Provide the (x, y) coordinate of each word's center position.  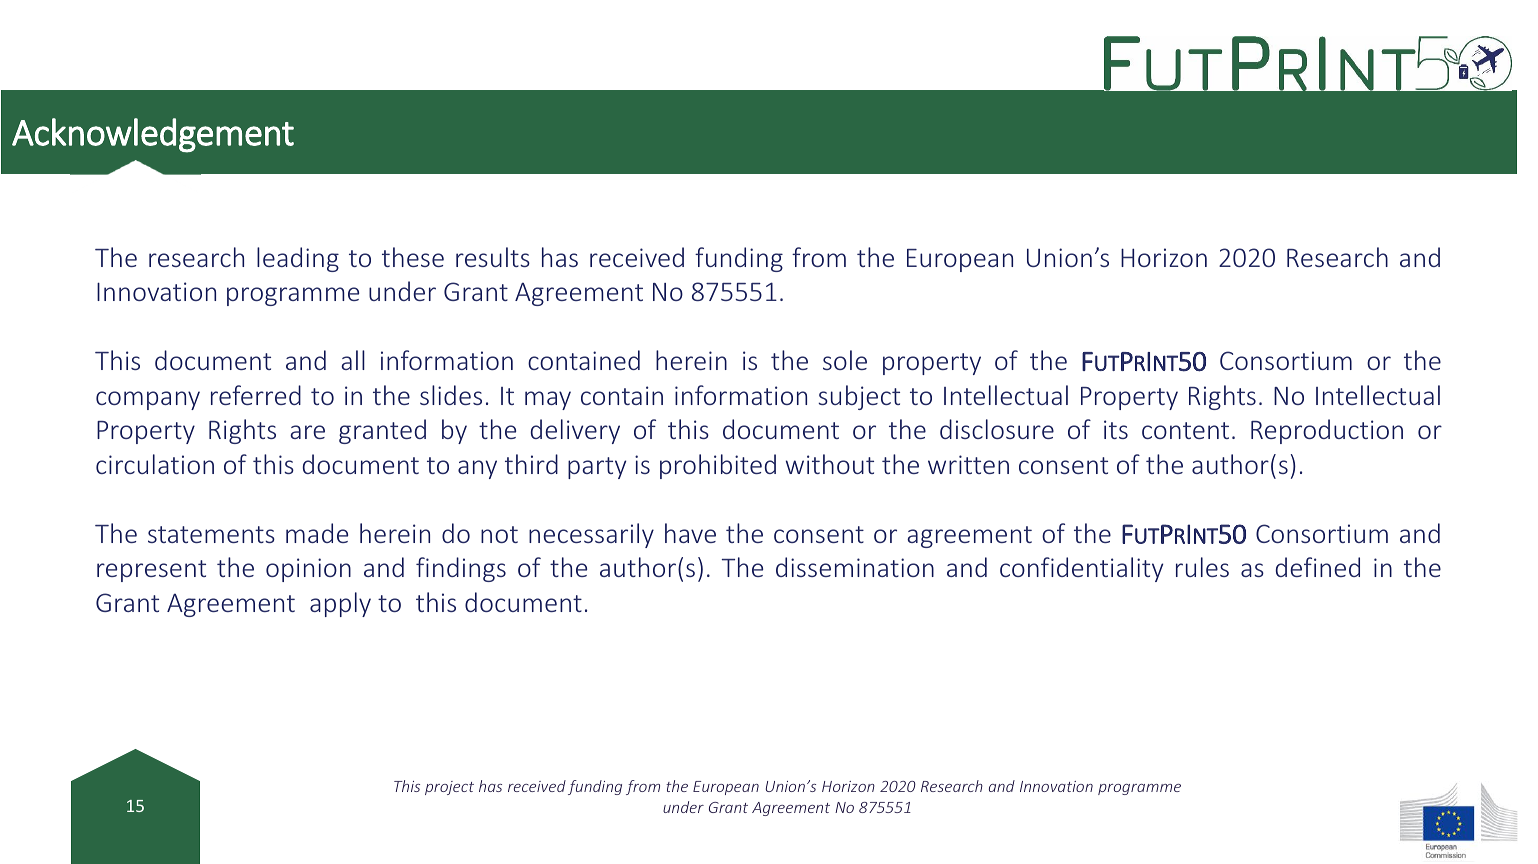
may (548, 400)
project (449, 788)
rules (1202, 567)
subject (859, 397)
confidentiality (1081, 569)
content (1185, 430)
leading (298, 259)
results (493, 257)
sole (845, 360)
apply (340, 604)
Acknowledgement (153, 135)
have (690, 533)
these (413, 257)
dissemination (855, 567)
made (317, 533)
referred (256, 395)
